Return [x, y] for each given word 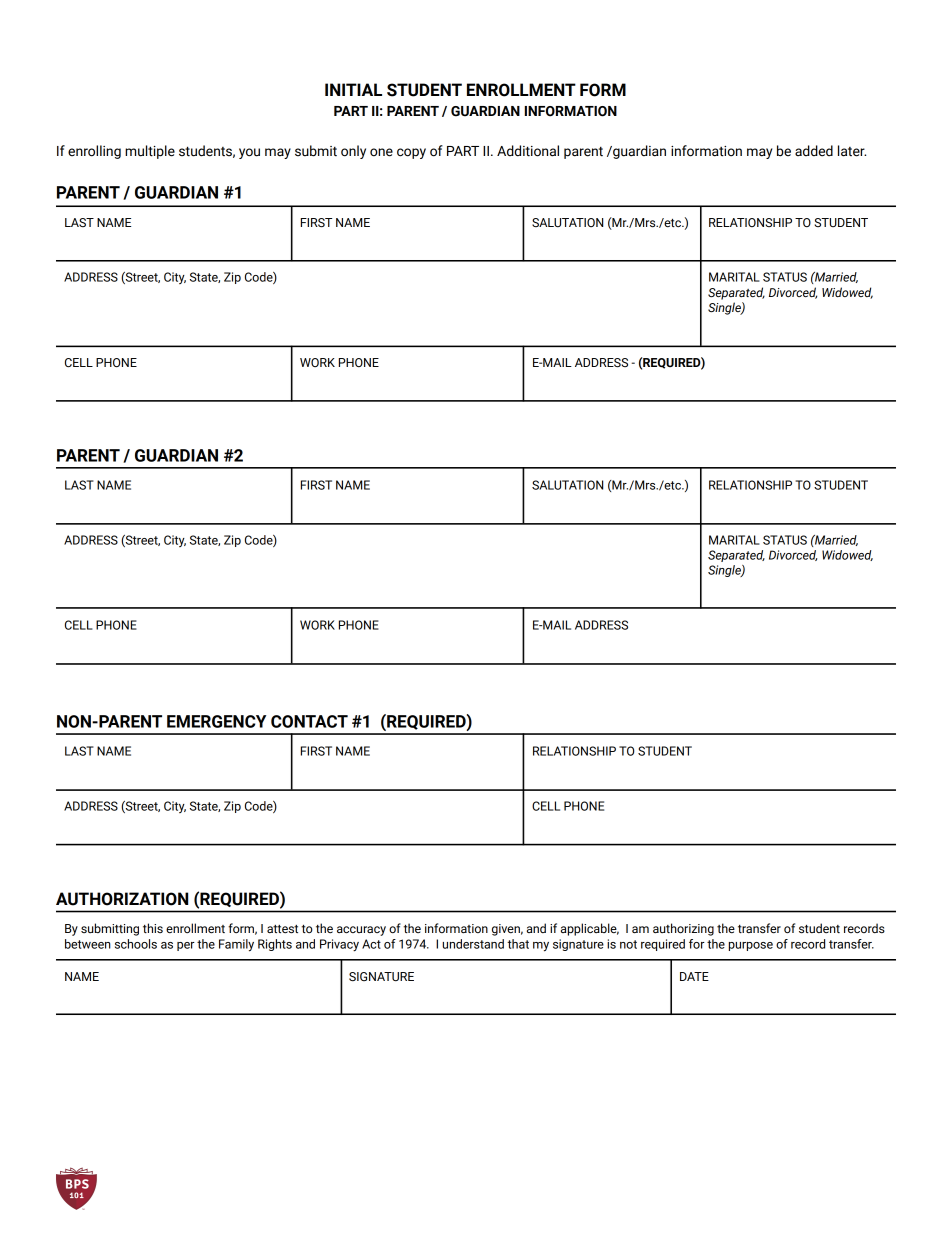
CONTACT [309, 721]
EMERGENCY [216, 721]
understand [473, 944]
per [186, 946]
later [852, 151]
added [814, 151]
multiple [150, 152]
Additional [528, 151]
